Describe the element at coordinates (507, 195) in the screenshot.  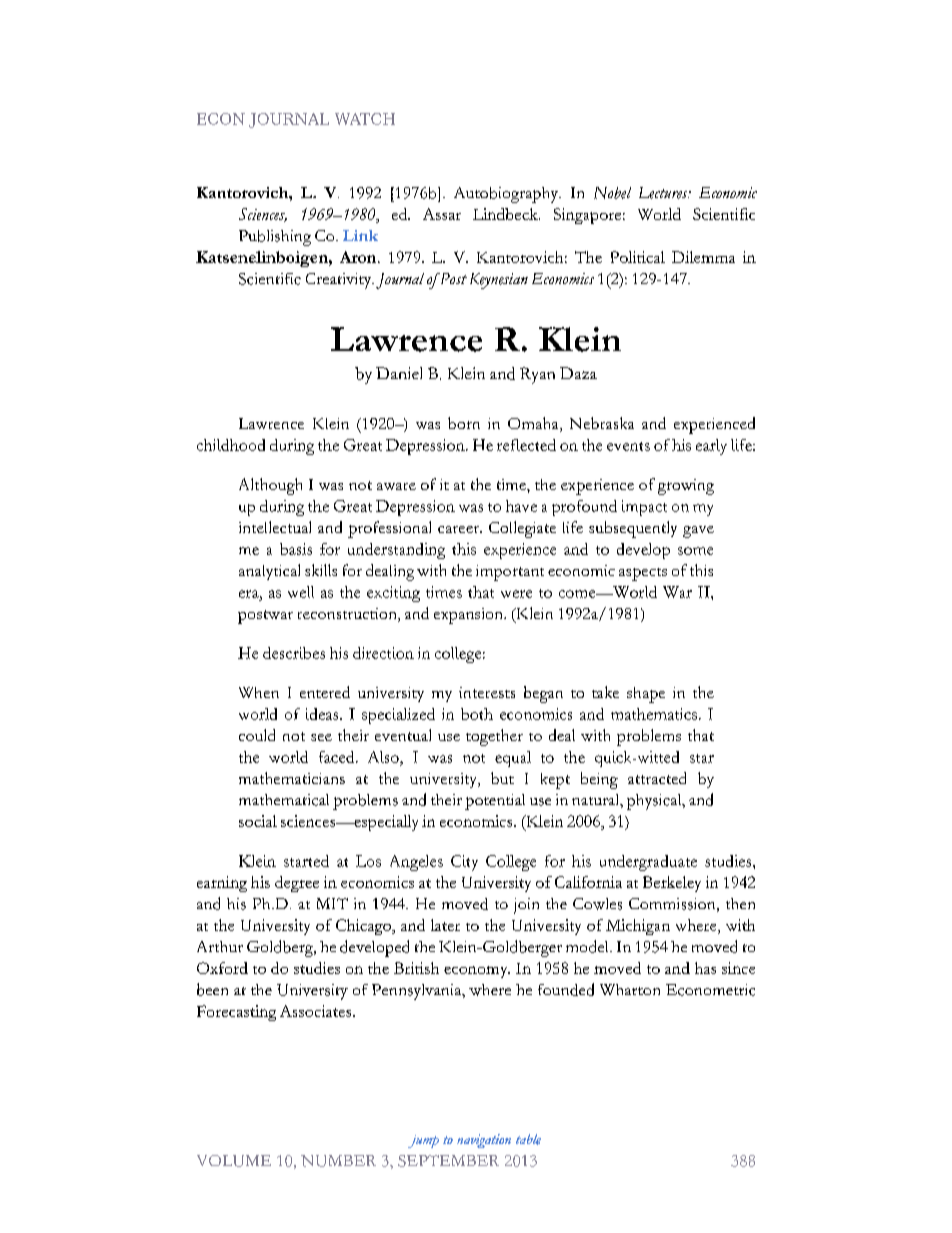
I see `Autobiography` at that location.
